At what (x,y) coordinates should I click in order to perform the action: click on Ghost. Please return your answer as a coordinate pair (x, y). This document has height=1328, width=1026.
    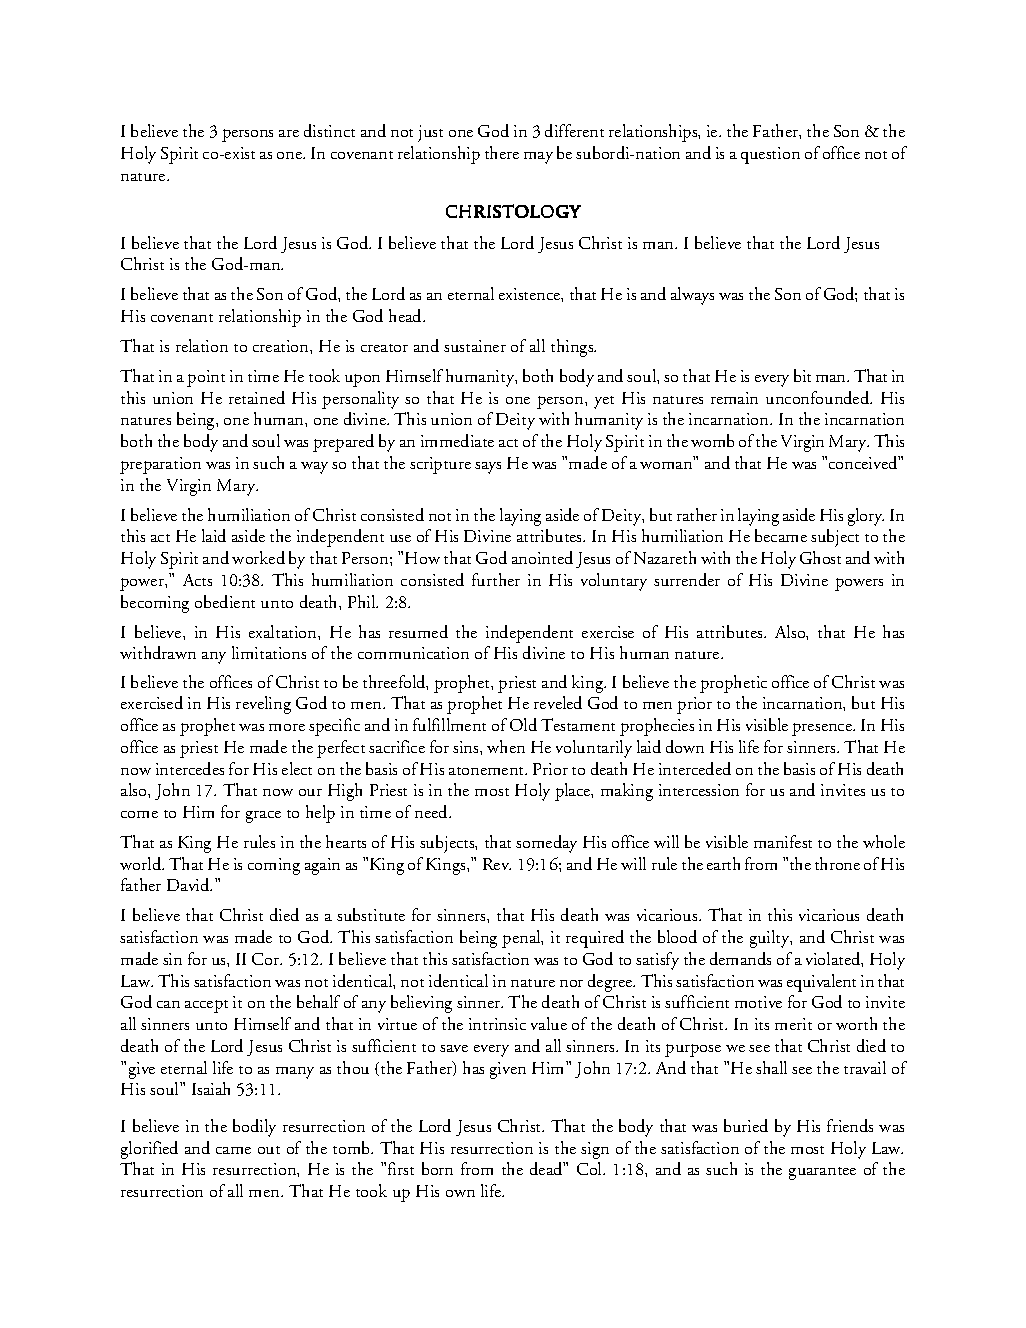
    Looking at the image, I should click on (820, 557).
